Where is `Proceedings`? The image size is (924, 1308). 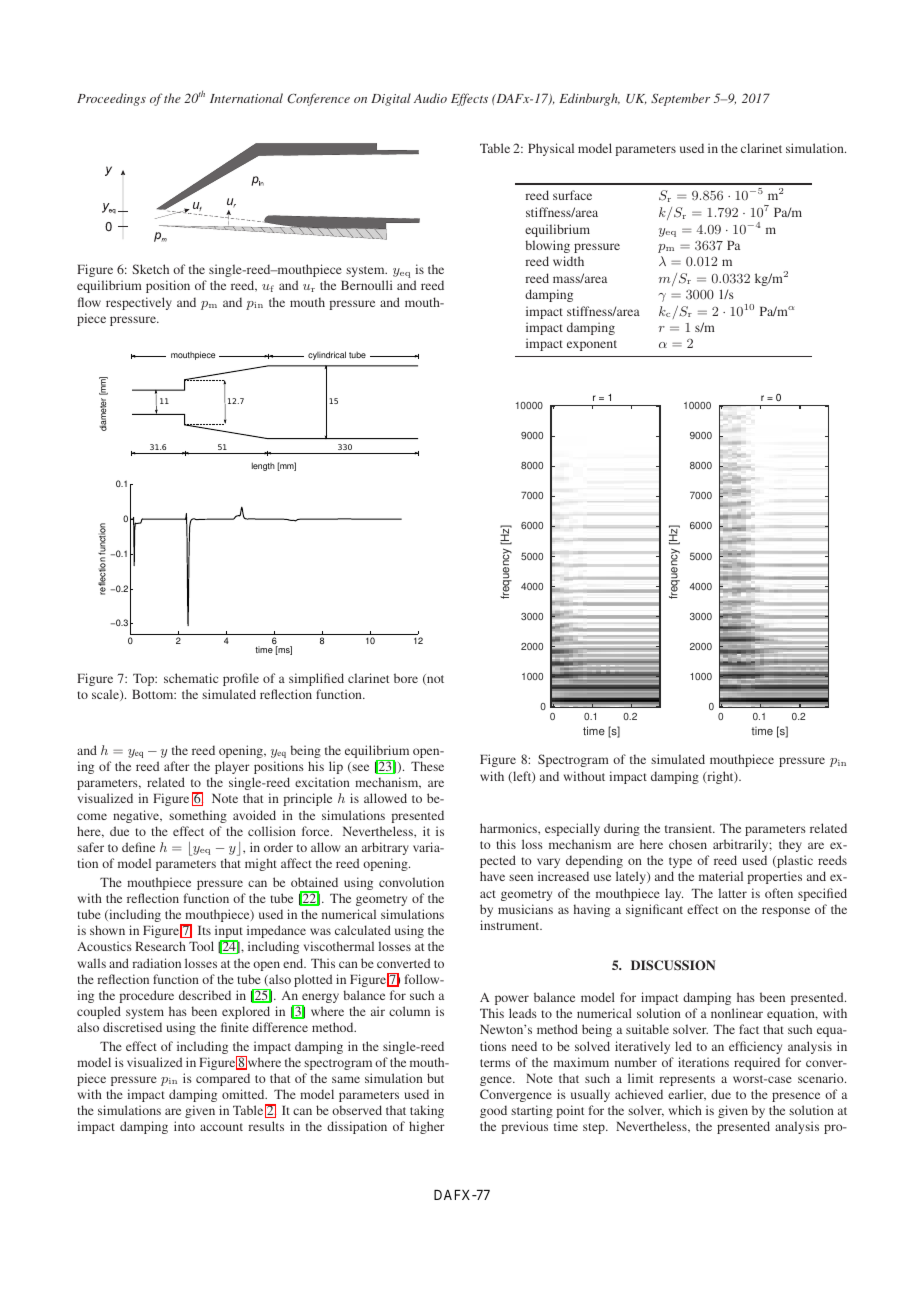 Proceedings is located at coordinates (111, 99).
